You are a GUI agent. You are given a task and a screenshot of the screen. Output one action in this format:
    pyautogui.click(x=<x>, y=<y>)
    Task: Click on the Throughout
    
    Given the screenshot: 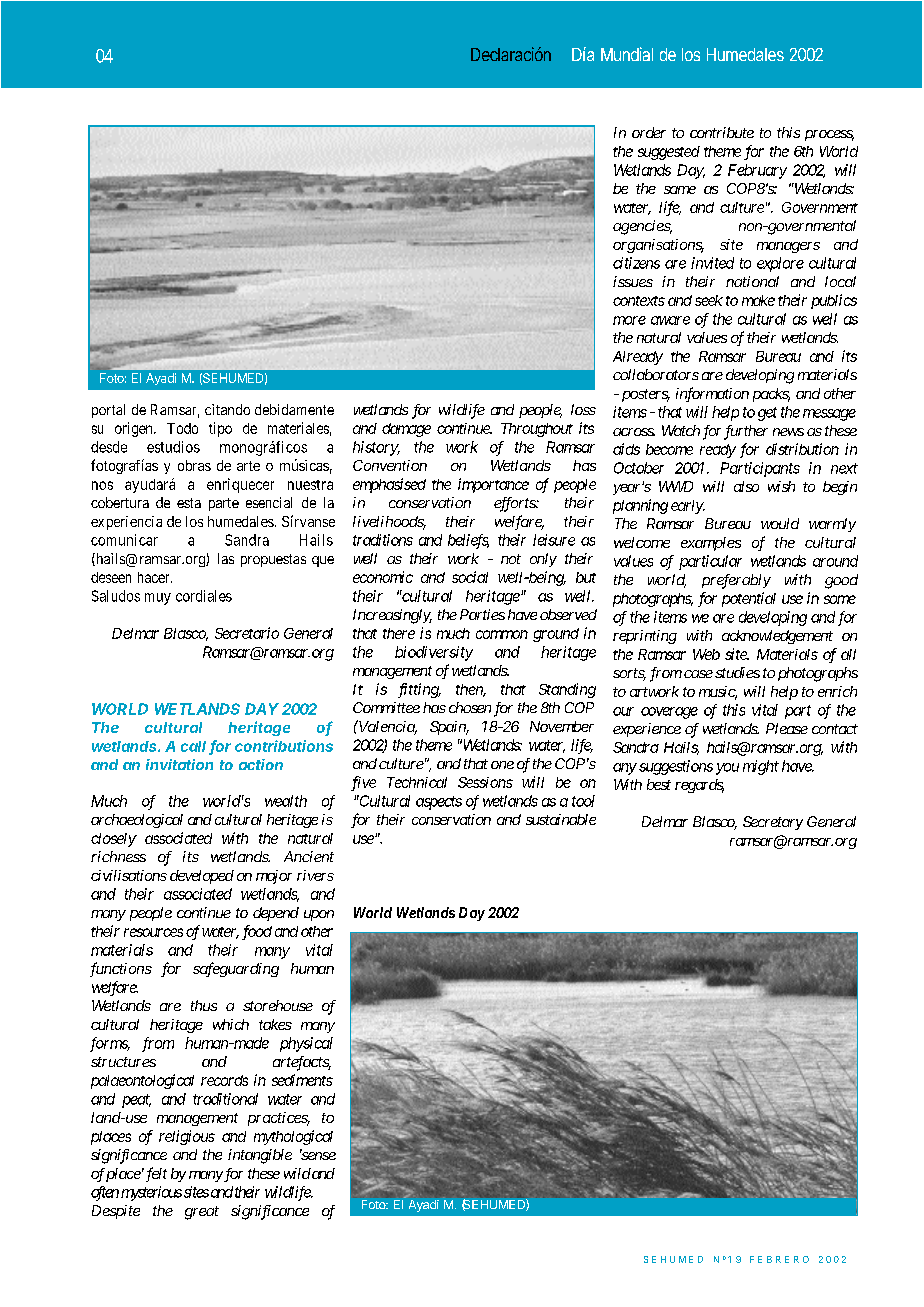 What is the action you would take?
    pyautogui.click(x=537, y=430)
